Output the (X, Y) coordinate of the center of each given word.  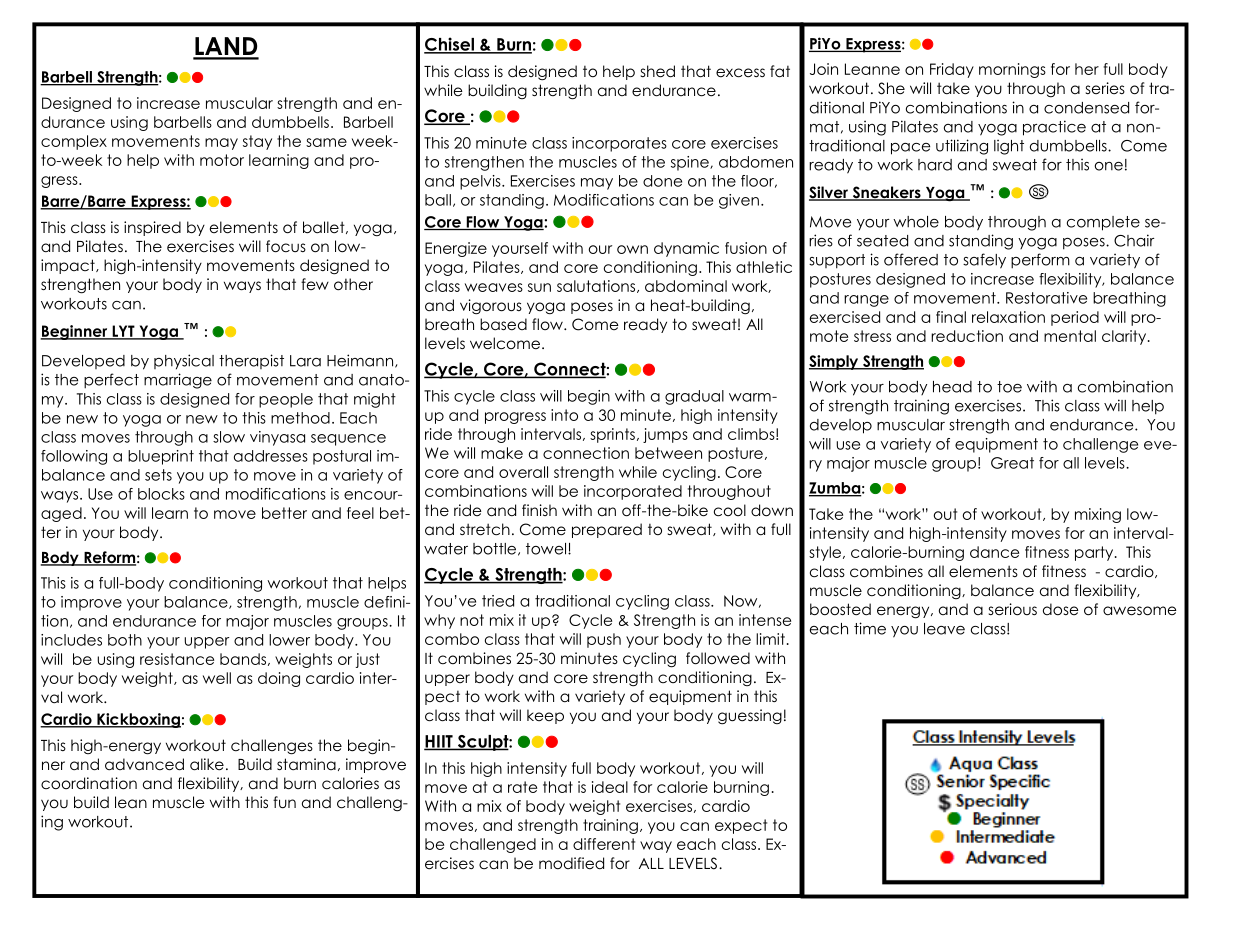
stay (257, 142)
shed (658, 71)
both (125, 640)
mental (1070, 336)
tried (498, 601)
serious (1013, 609)
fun (284, 802)
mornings (1012, 70)
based (503, 324)
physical (184, 362)
